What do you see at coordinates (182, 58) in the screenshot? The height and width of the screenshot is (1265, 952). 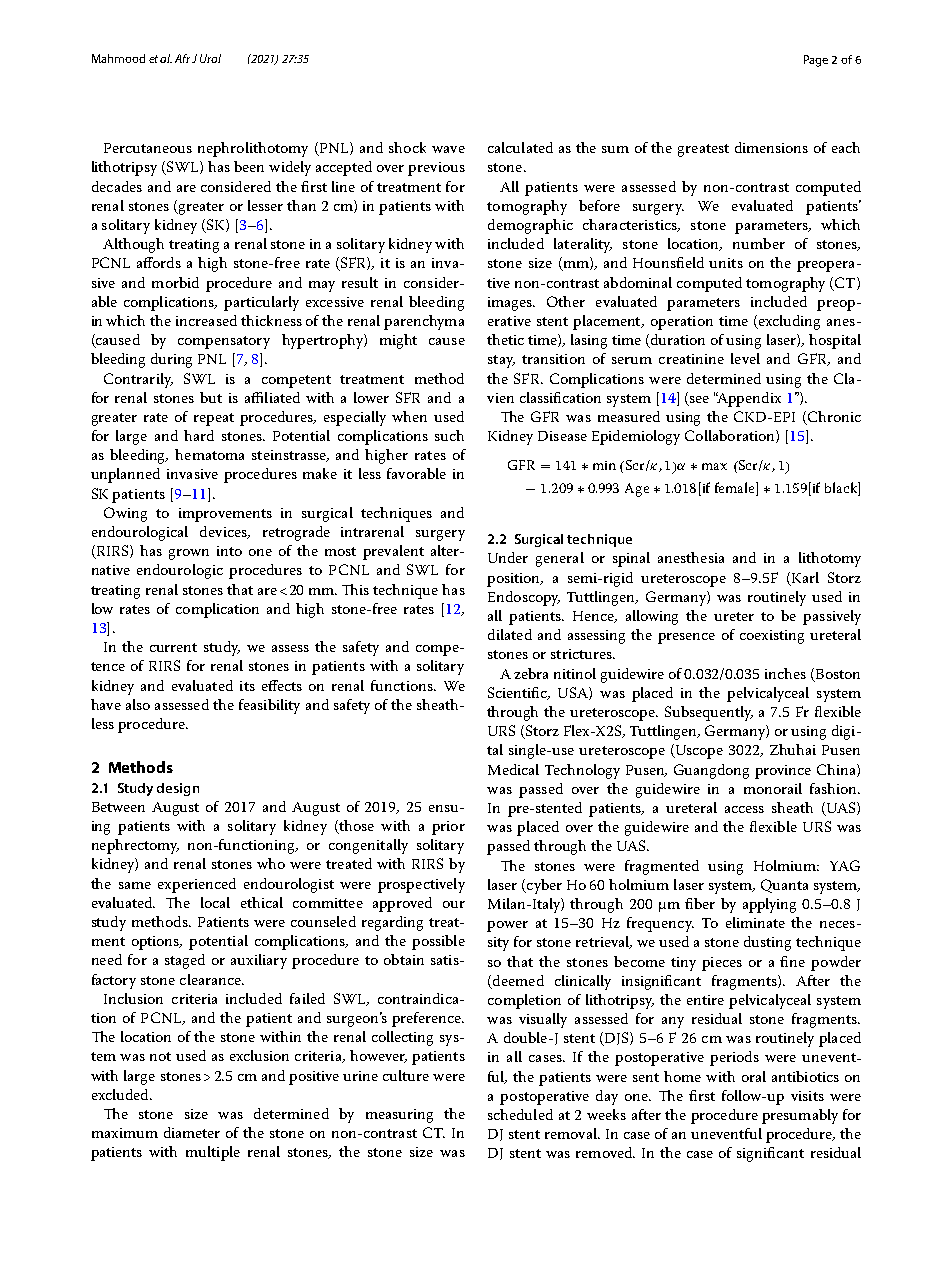 I see `Afr` at bounding box center [182, 58].
